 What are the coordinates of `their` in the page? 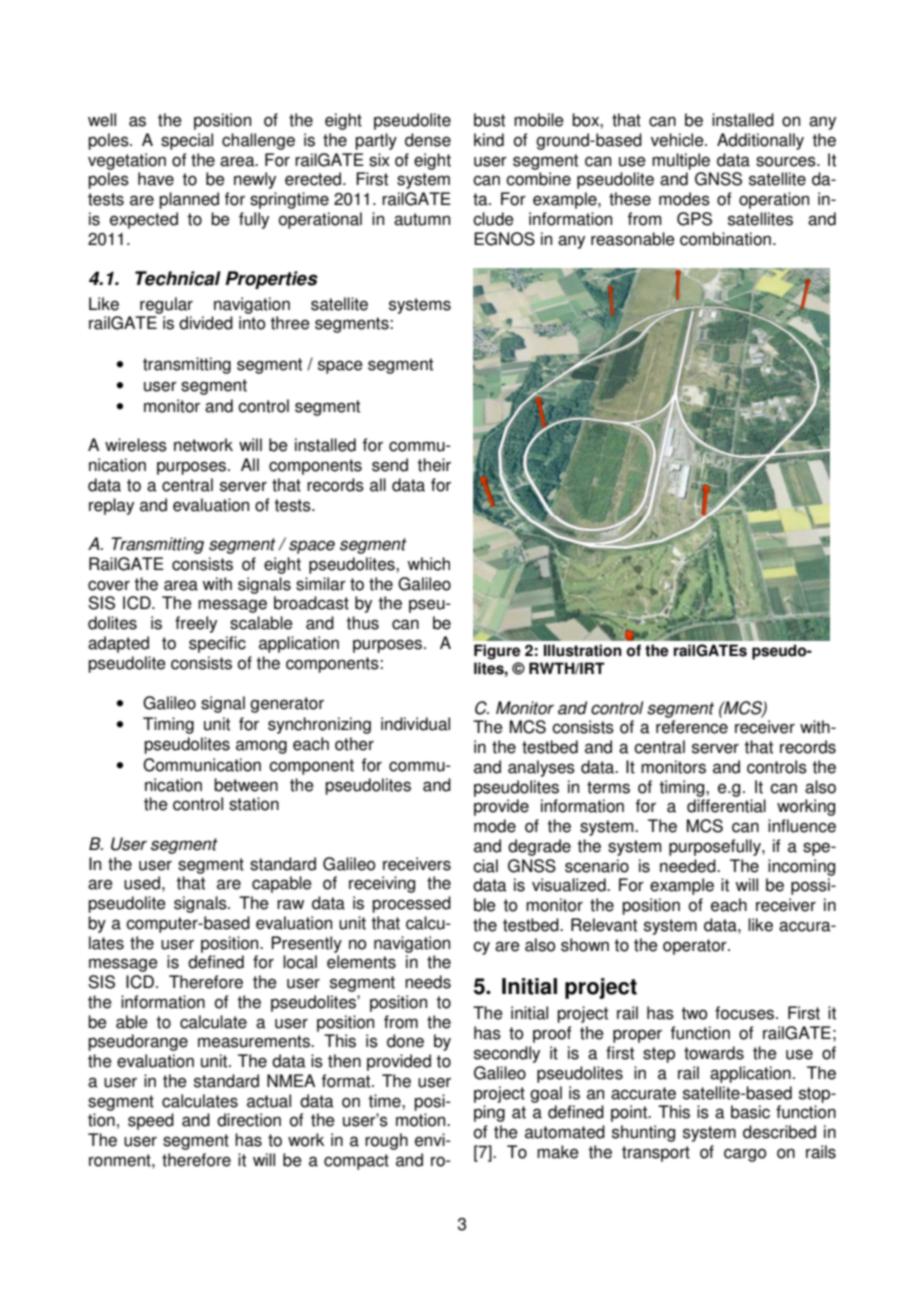 It's located at (434, 465).
